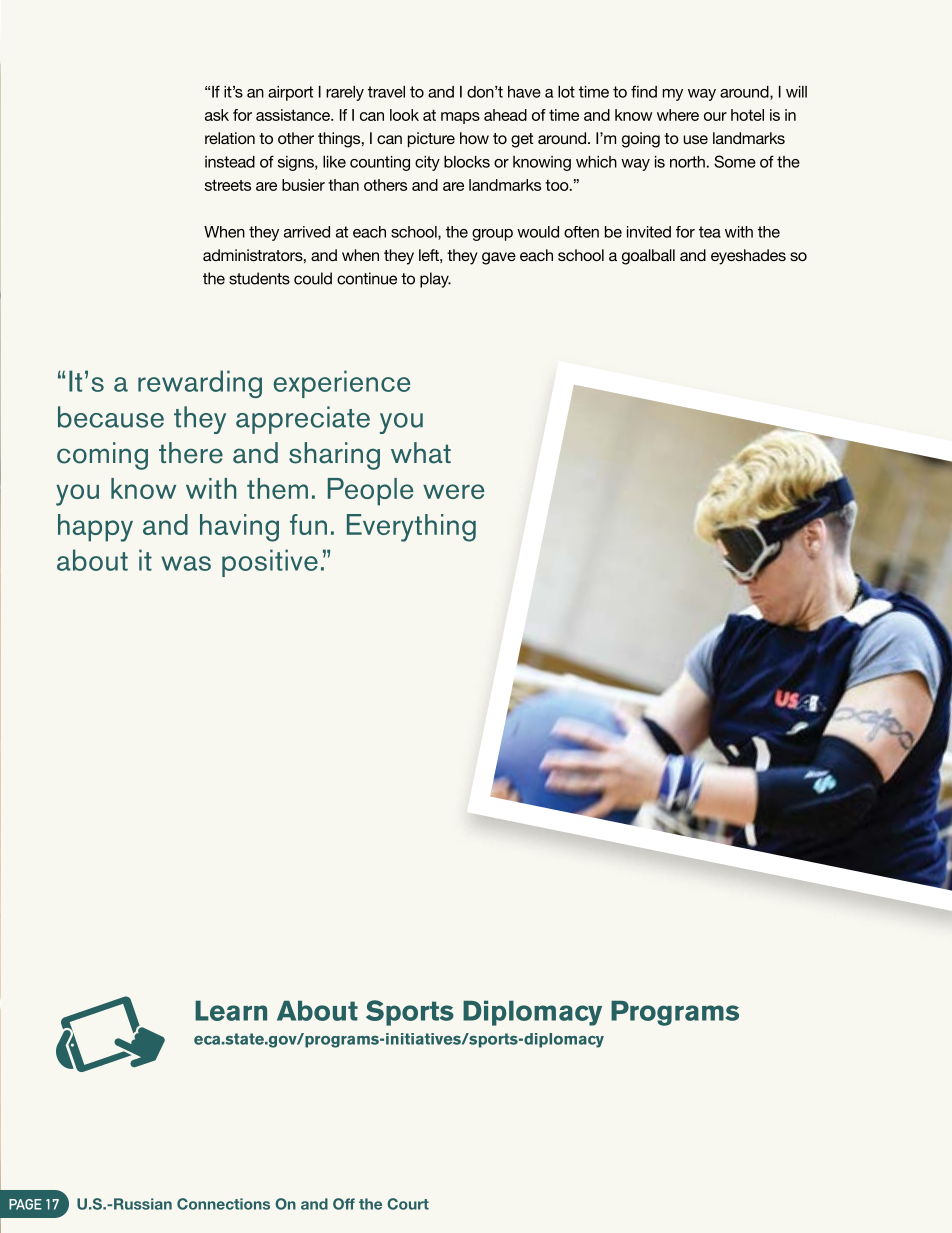 This screenshot has height=1233, width=952. I want to click on were, so click(453, 491).
